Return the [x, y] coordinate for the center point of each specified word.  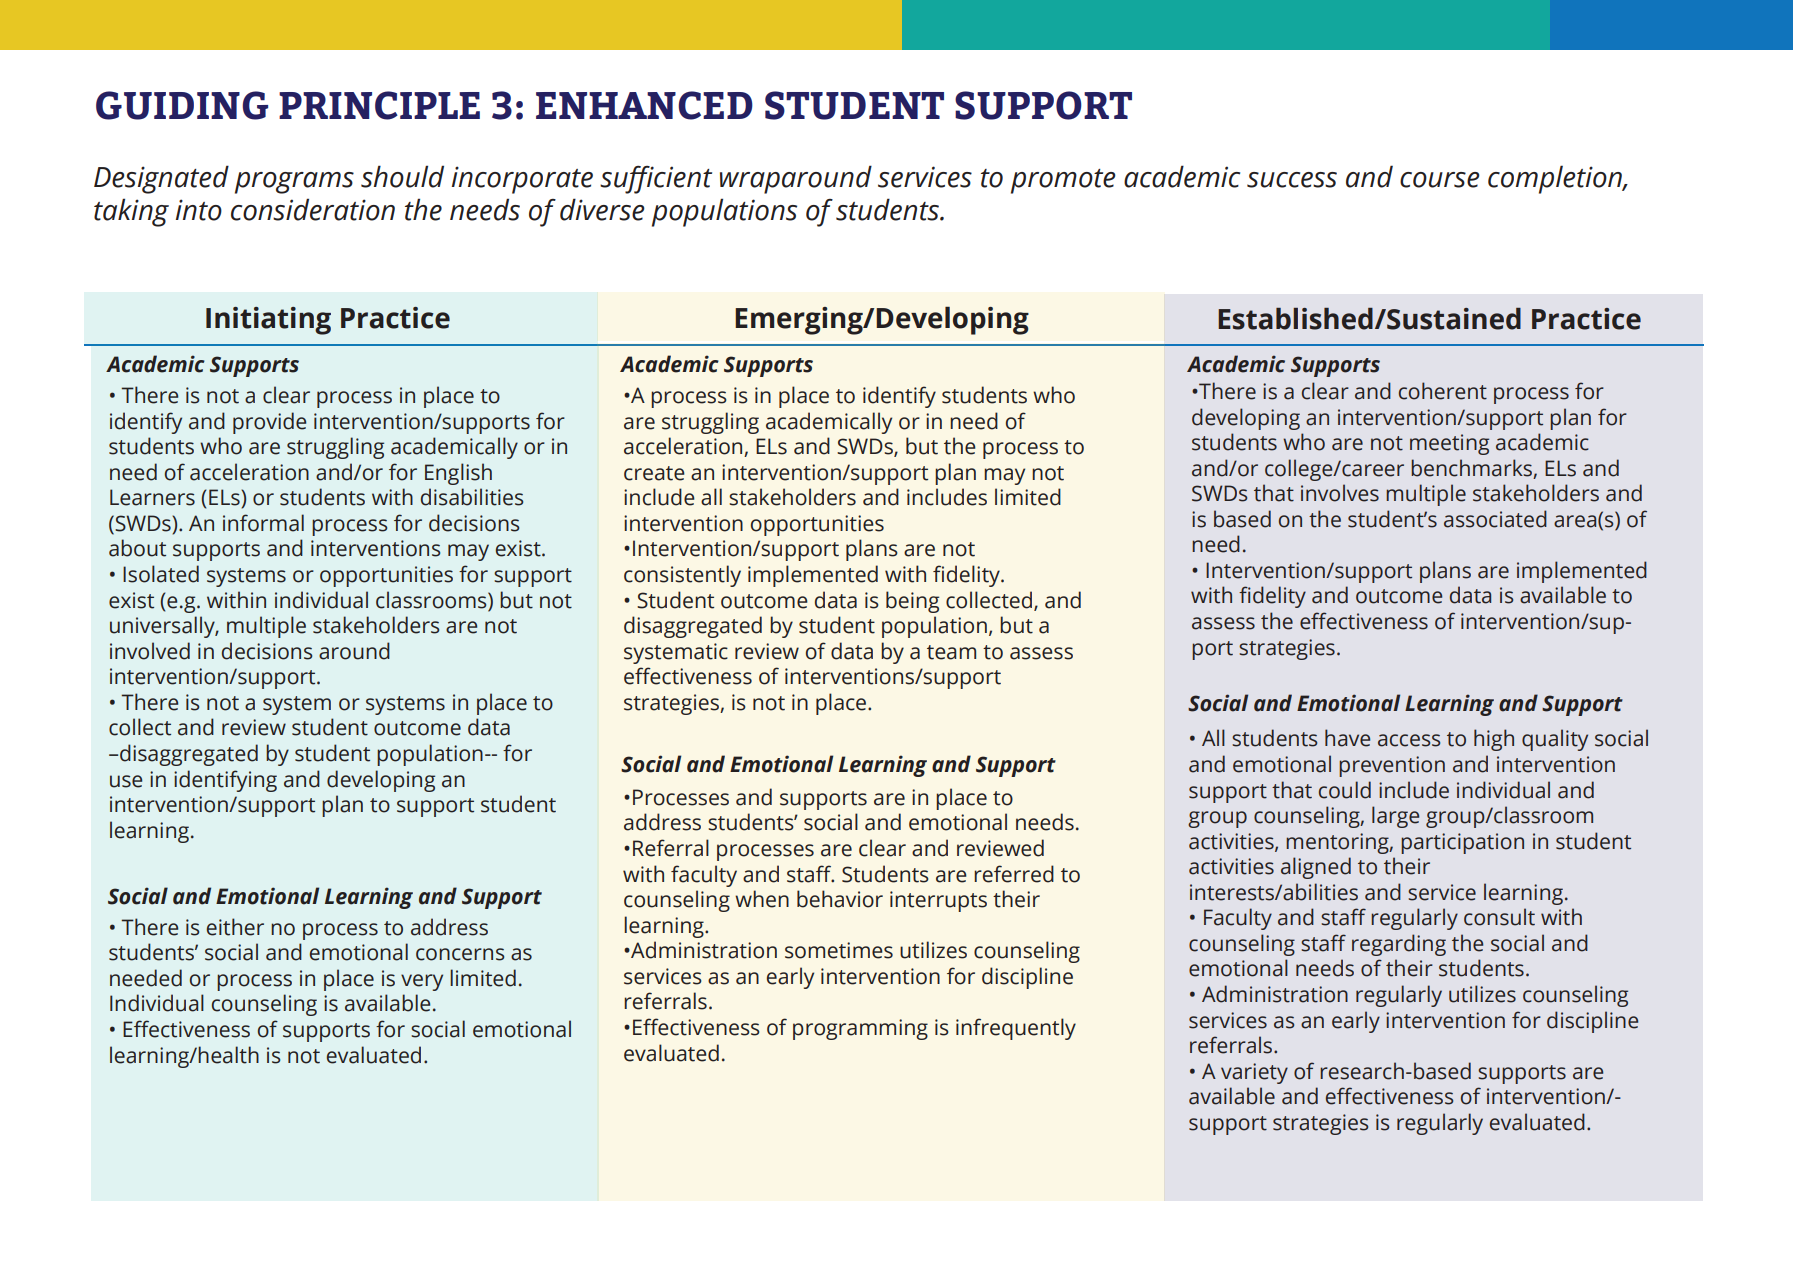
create [654, 473]
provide [269, 423]
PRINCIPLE [379, 105]
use [126, 781]
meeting [1449, 444]
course [1440, 180]
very [422, 982]
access [1409, 740]
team [951, 652]
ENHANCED [644, 105]
